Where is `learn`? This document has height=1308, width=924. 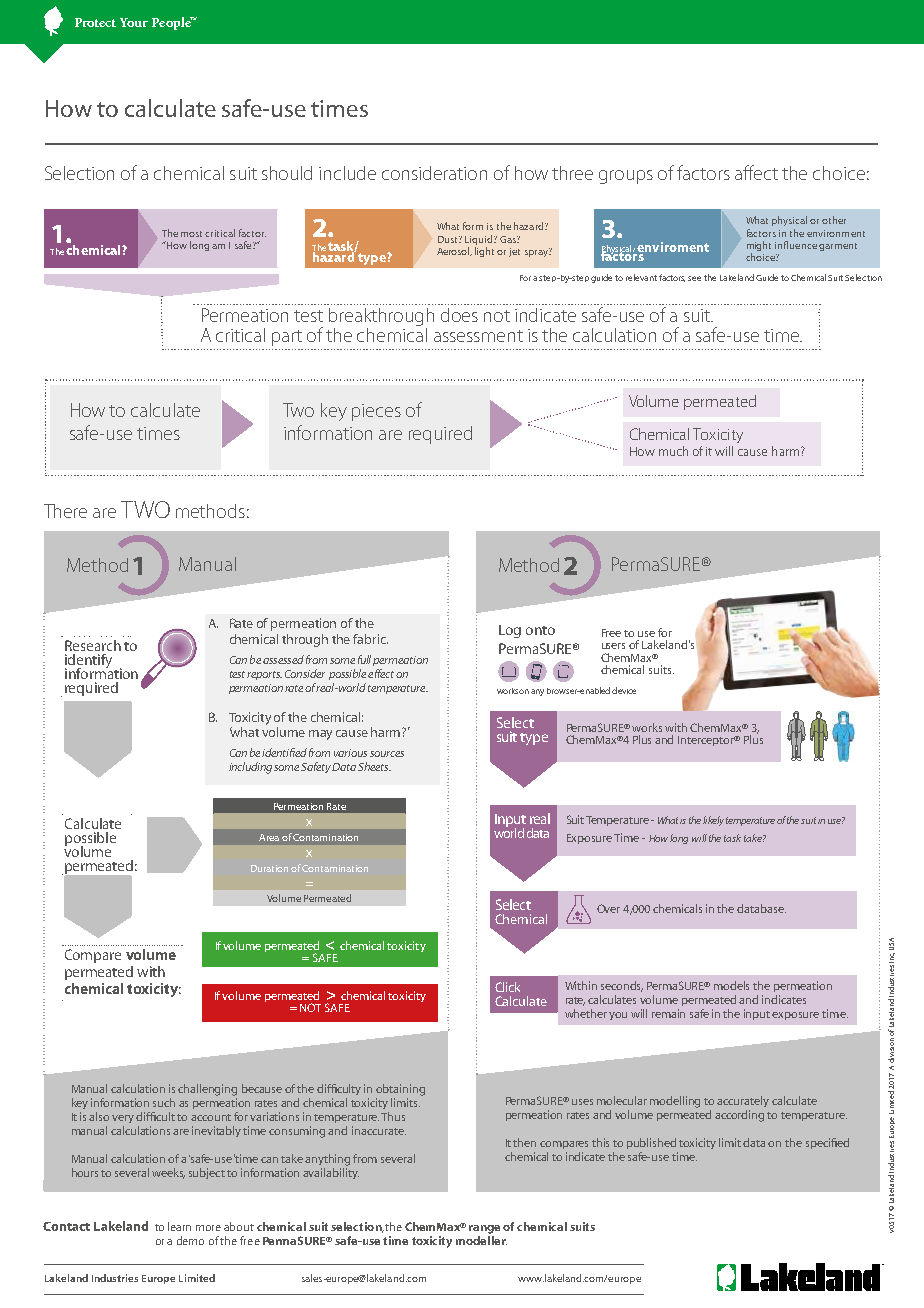 learn is located at coordinates (179, 1226).
